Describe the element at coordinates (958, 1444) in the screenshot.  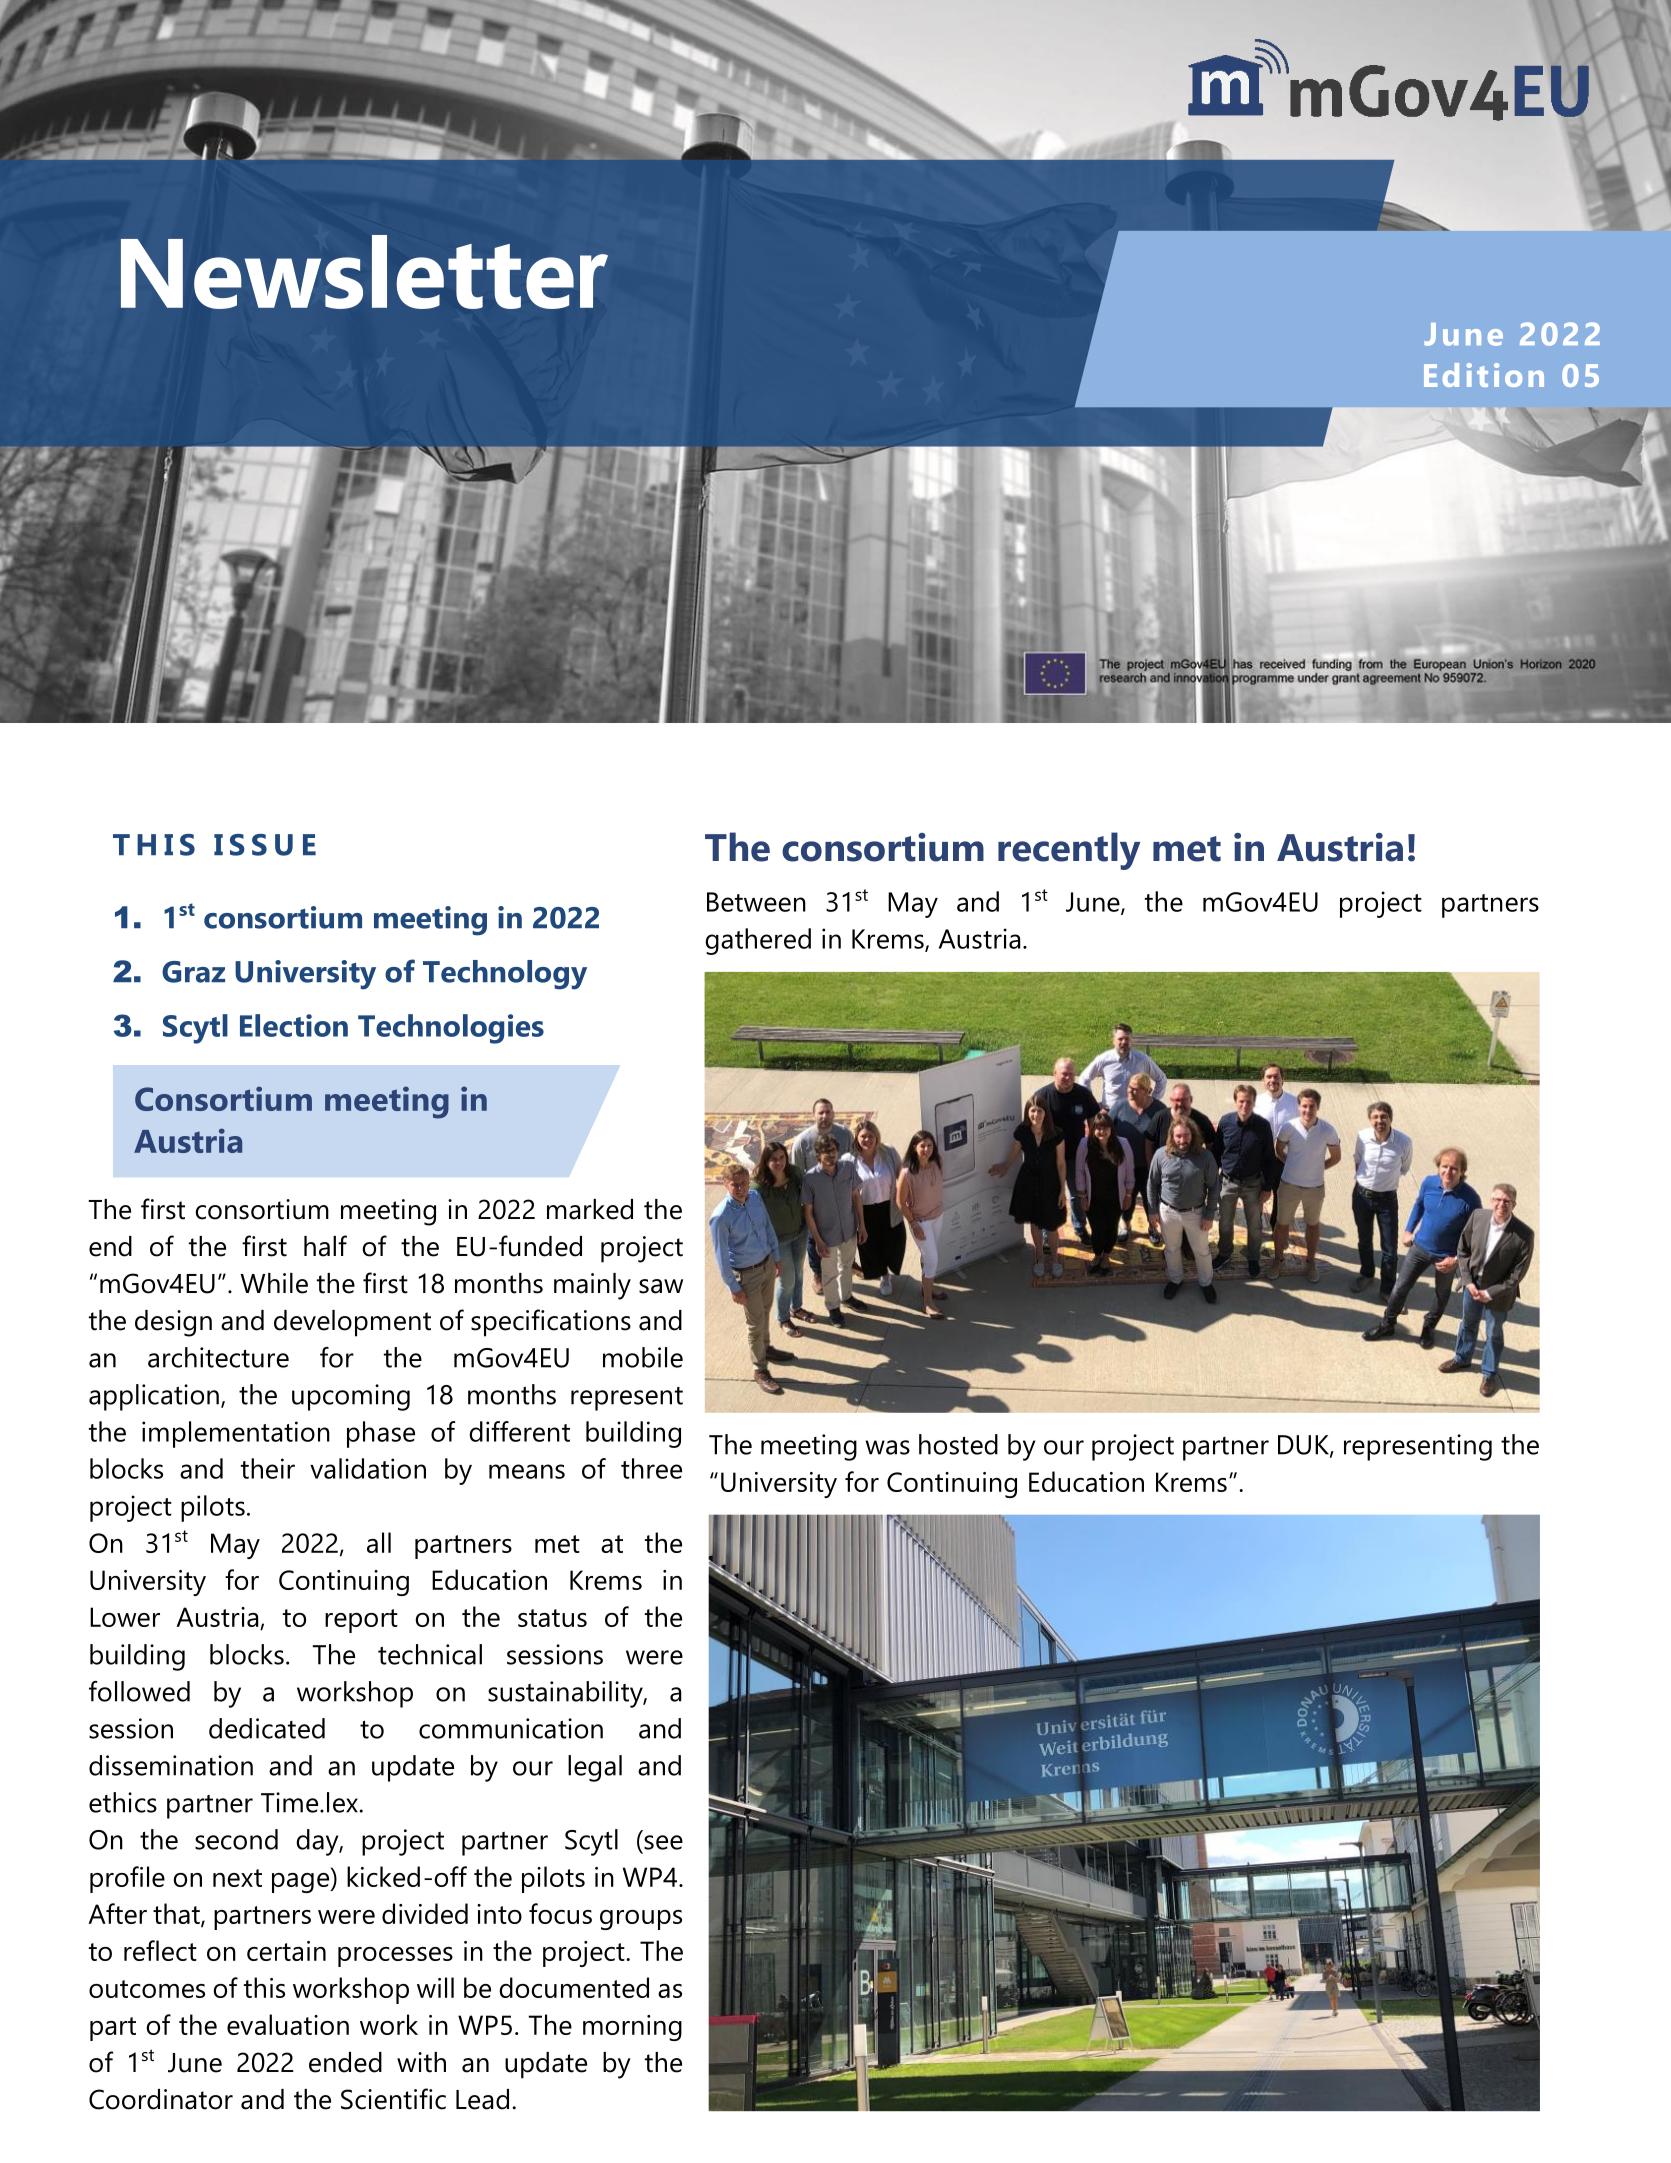
I see `hosted` at that location.
